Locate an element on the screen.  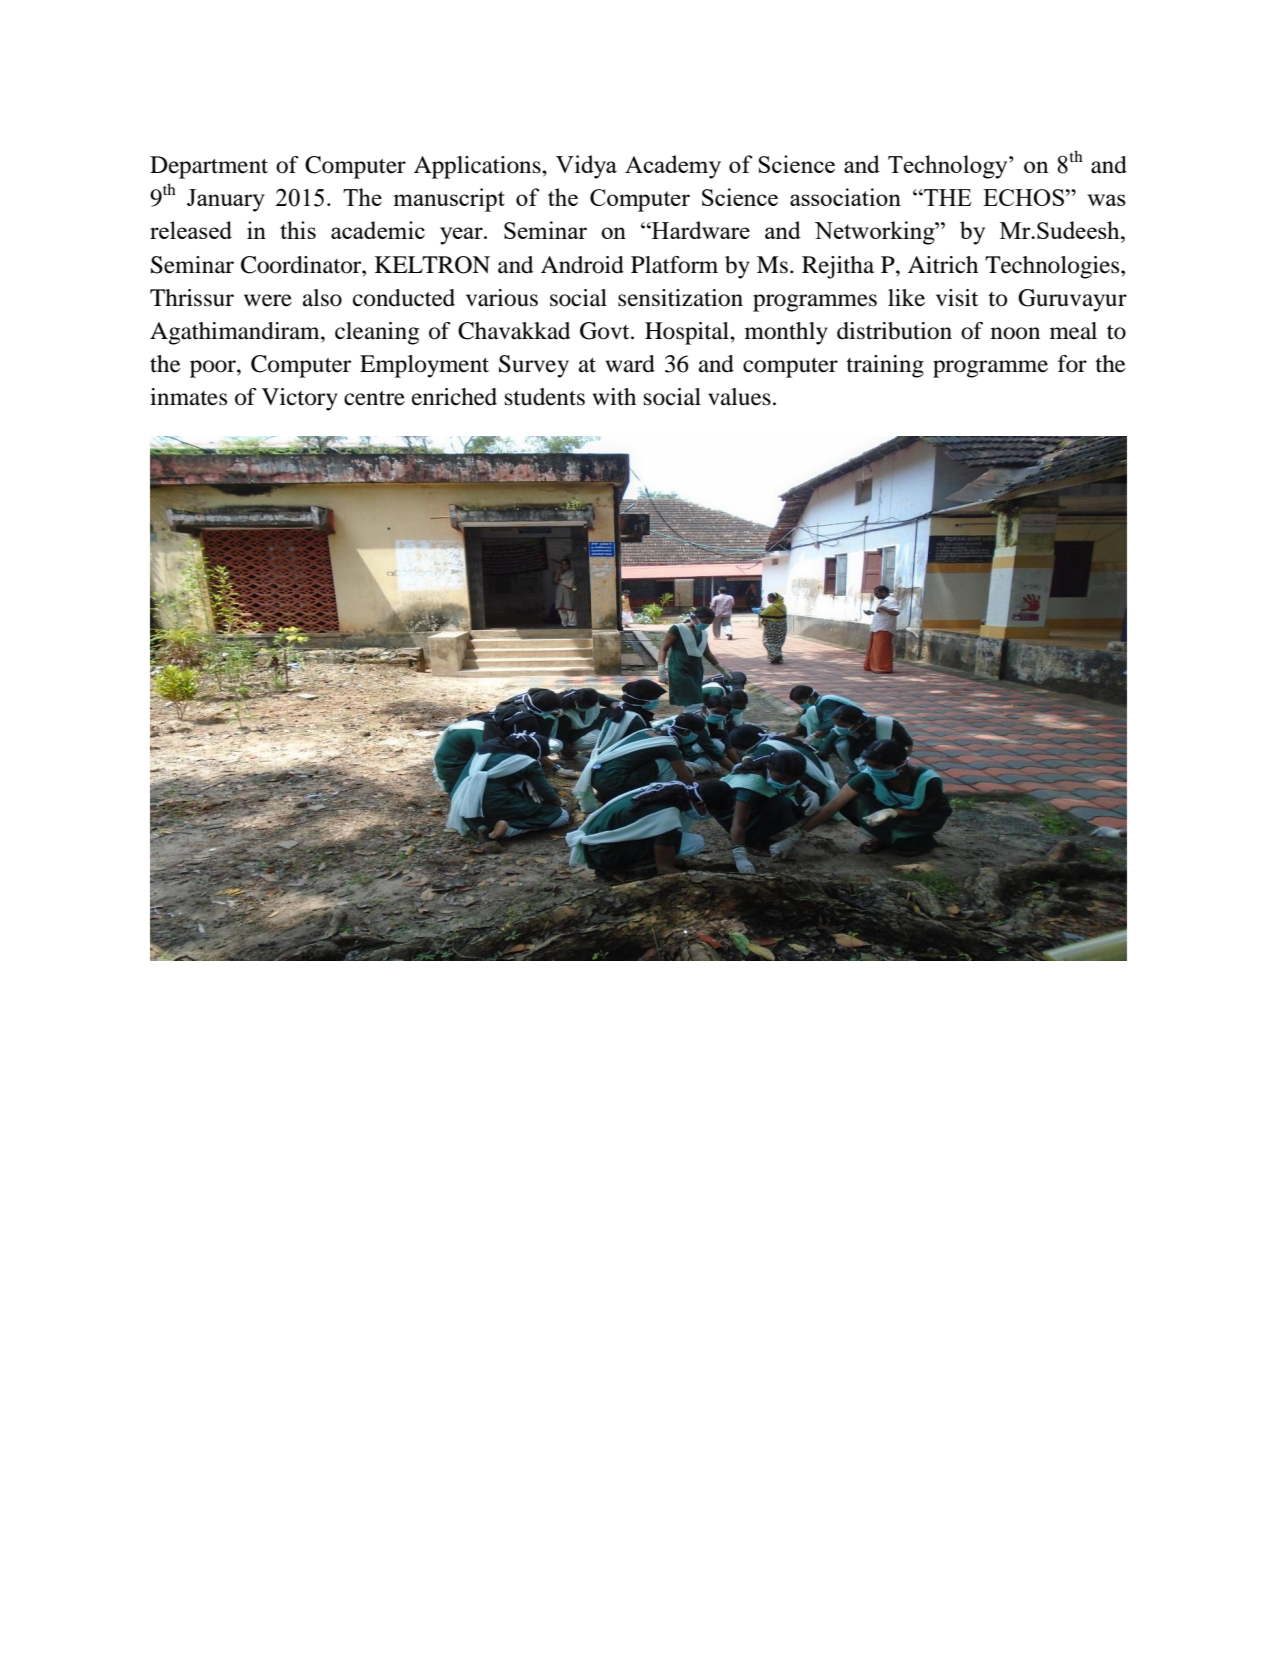
Academy is located at coordinates (673, 167).
